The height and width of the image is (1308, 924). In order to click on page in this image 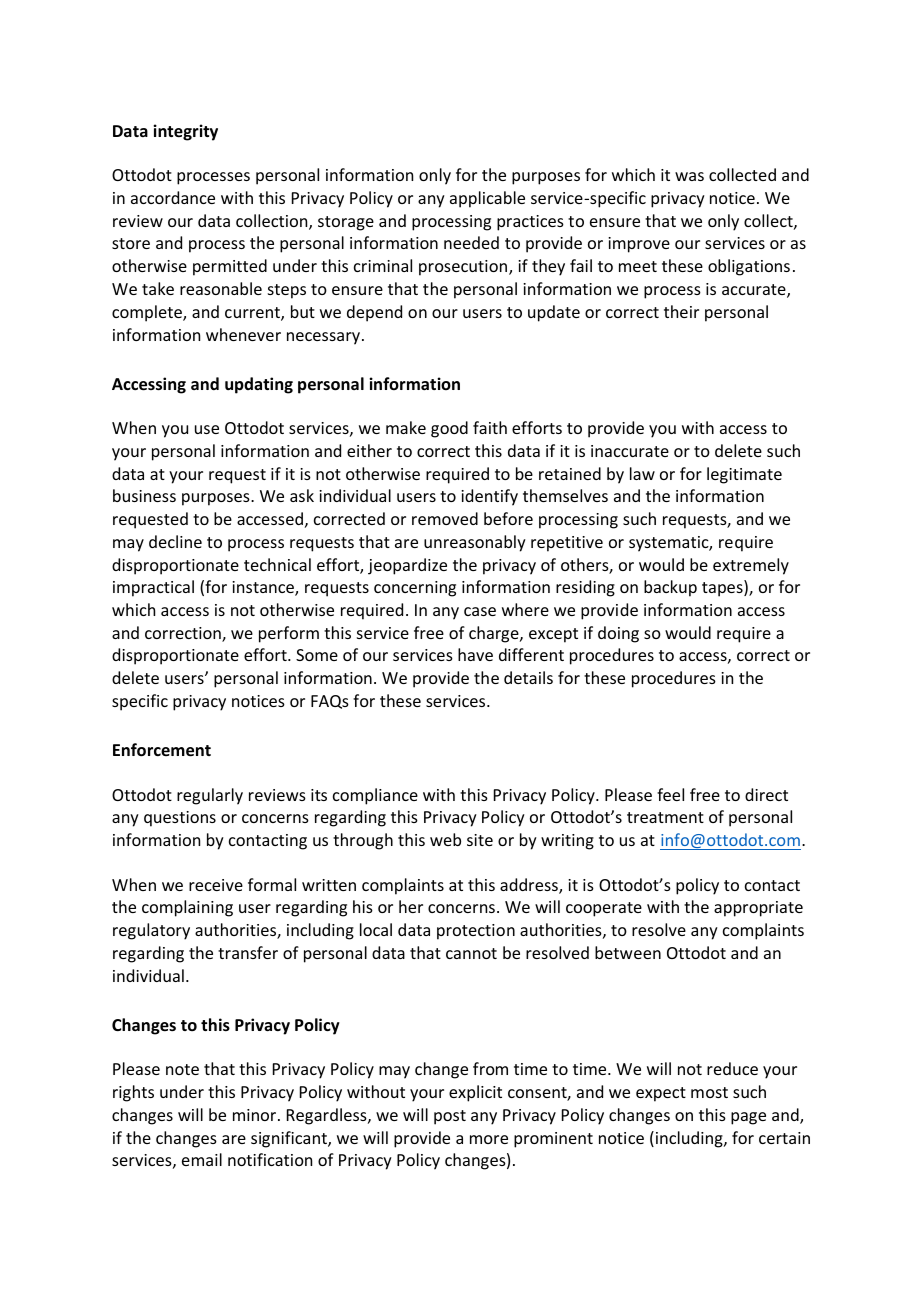, I will do `click(748, 1118)`.
